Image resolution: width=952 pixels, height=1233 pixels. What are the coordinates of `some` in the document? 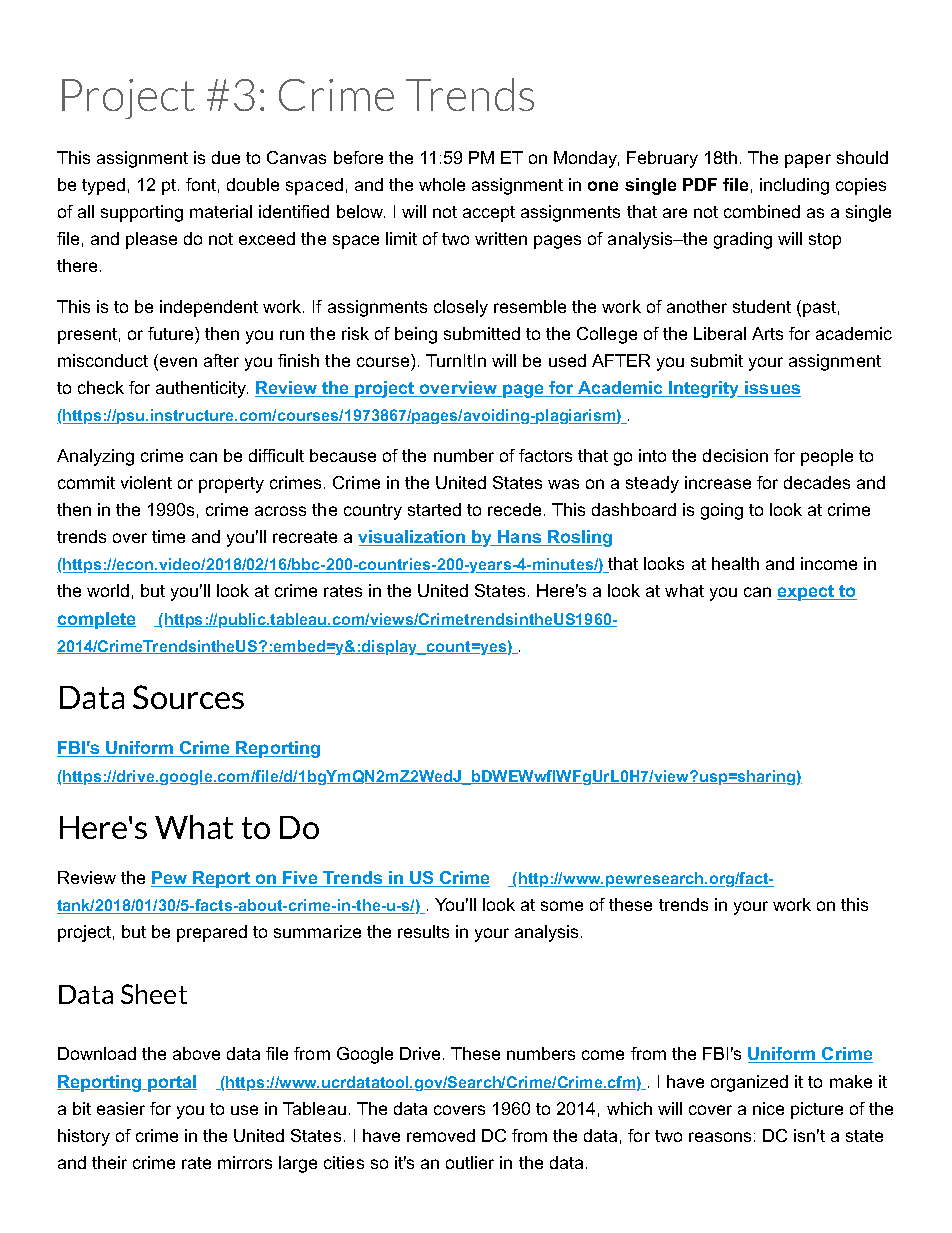 It's located at (562, 906).
